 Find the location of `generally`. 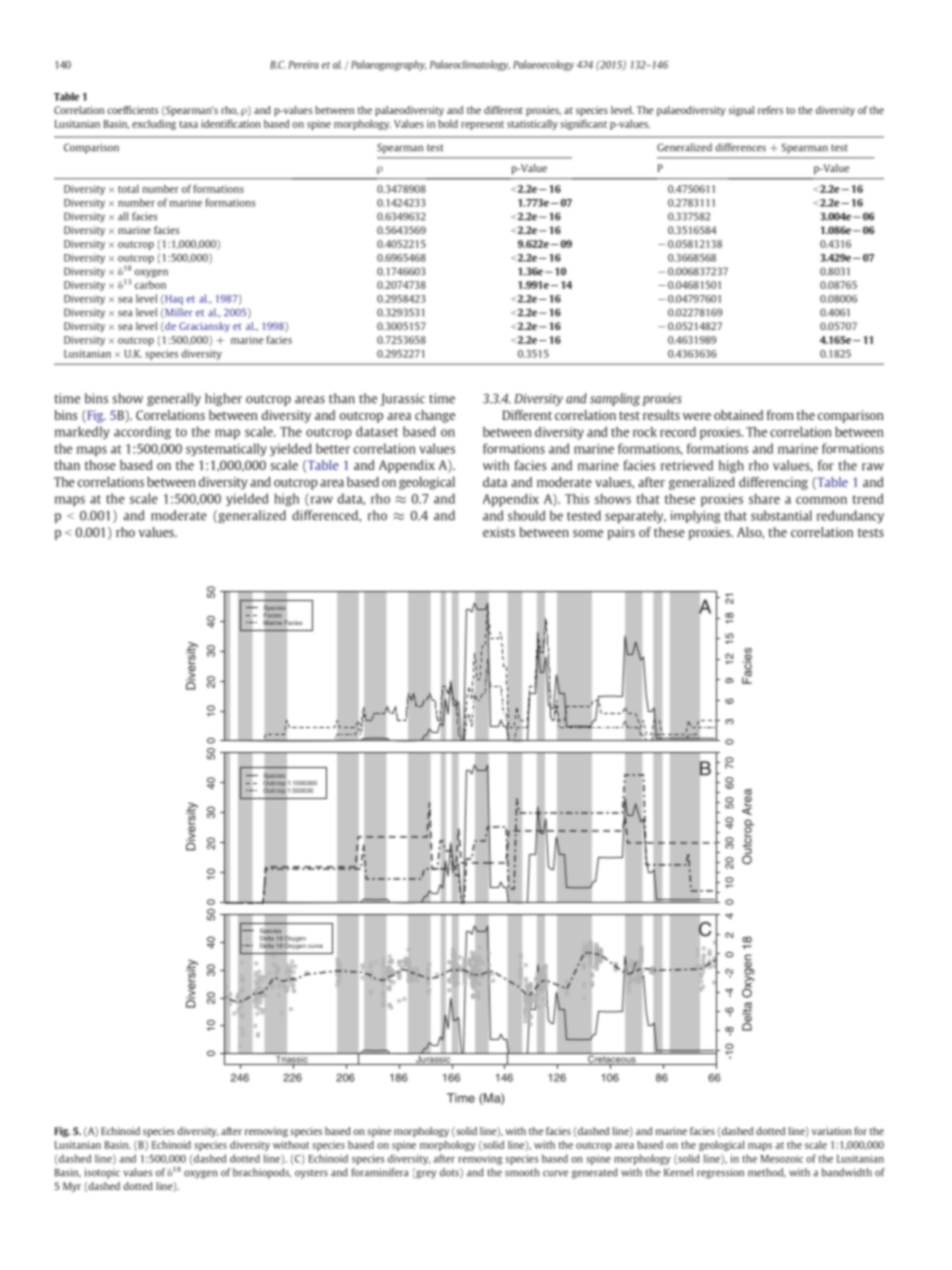

generally is located at coordinates (174, 399).
